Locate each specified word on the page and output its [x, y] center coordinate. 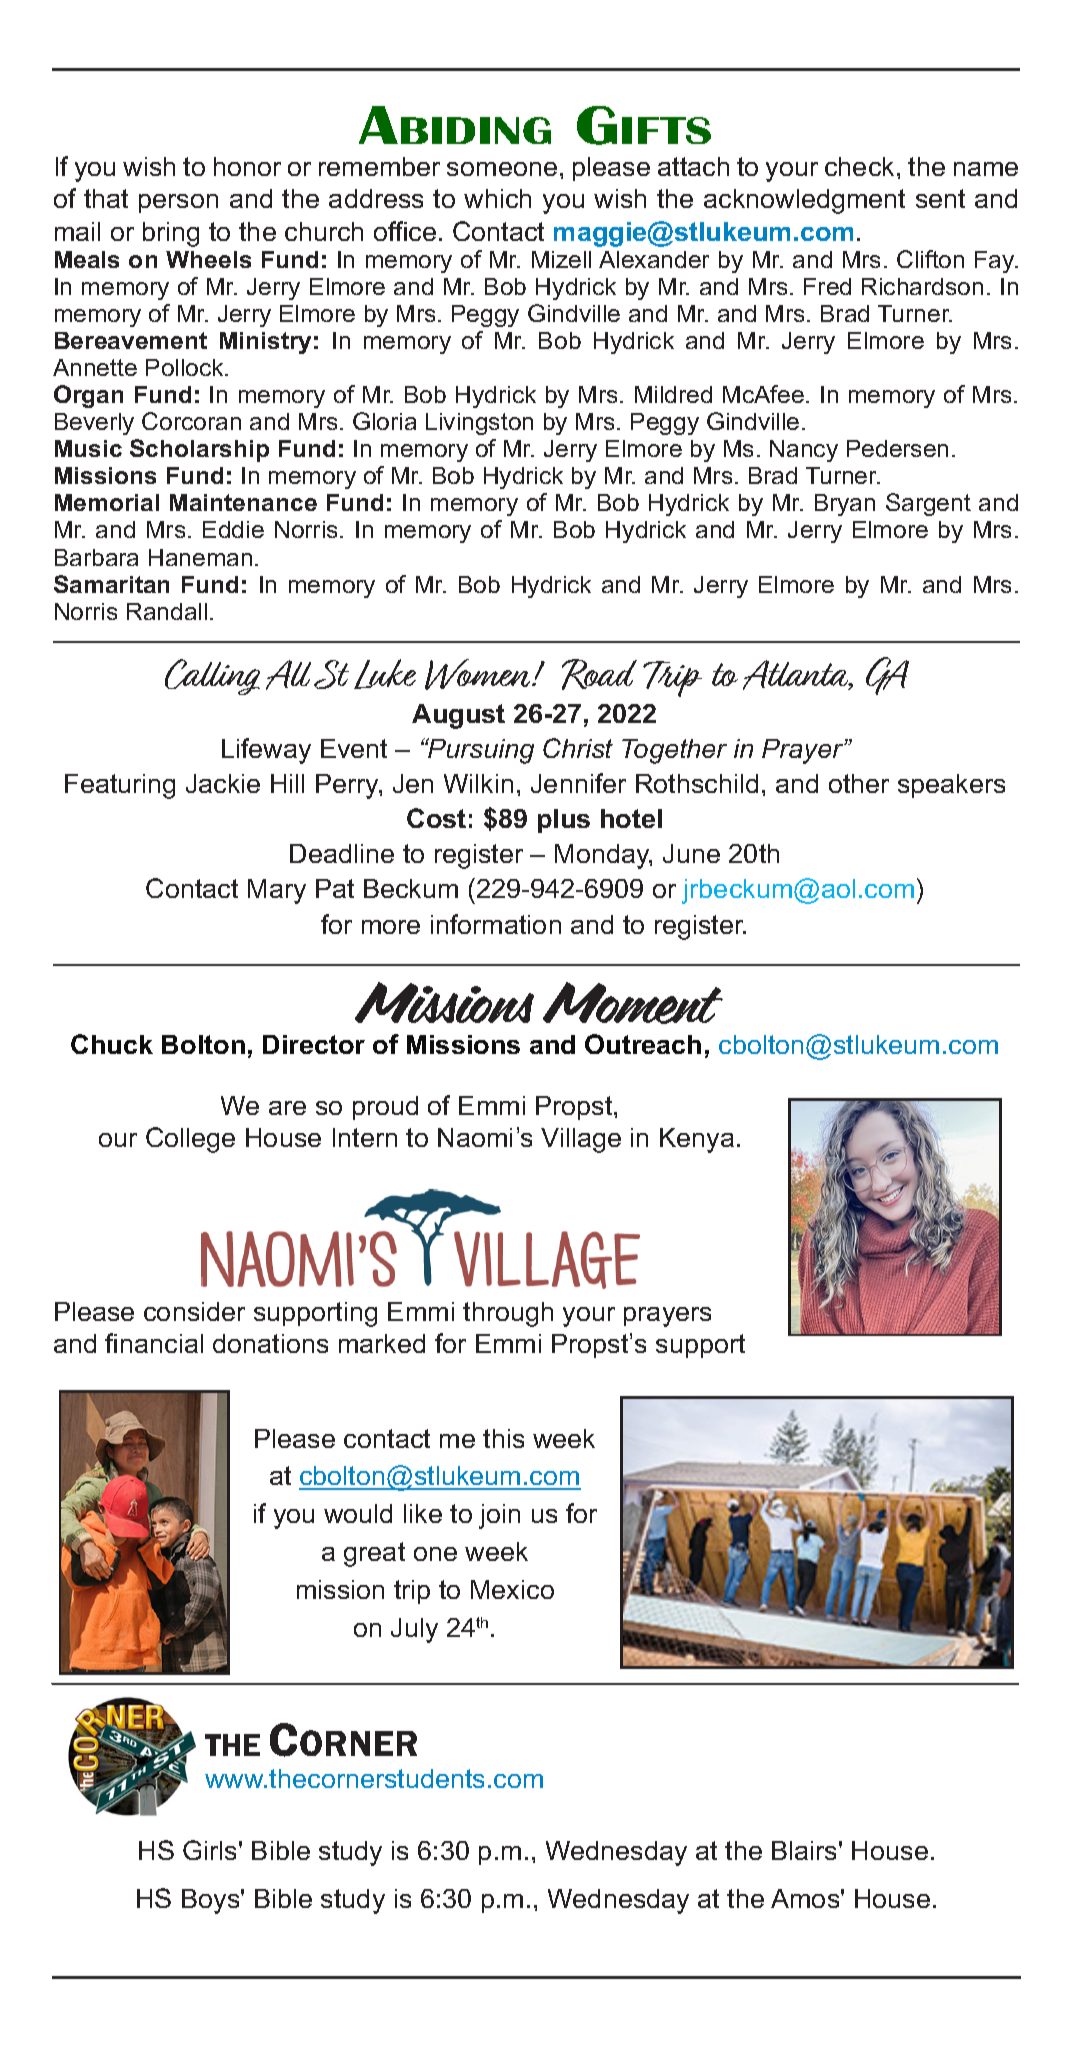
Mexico [512, 1589]
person [178, 203]
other [859, 783]
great [374, 1554]
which [497, 198]
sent [940, 198]
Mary [277, 891]
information [496, 924]
